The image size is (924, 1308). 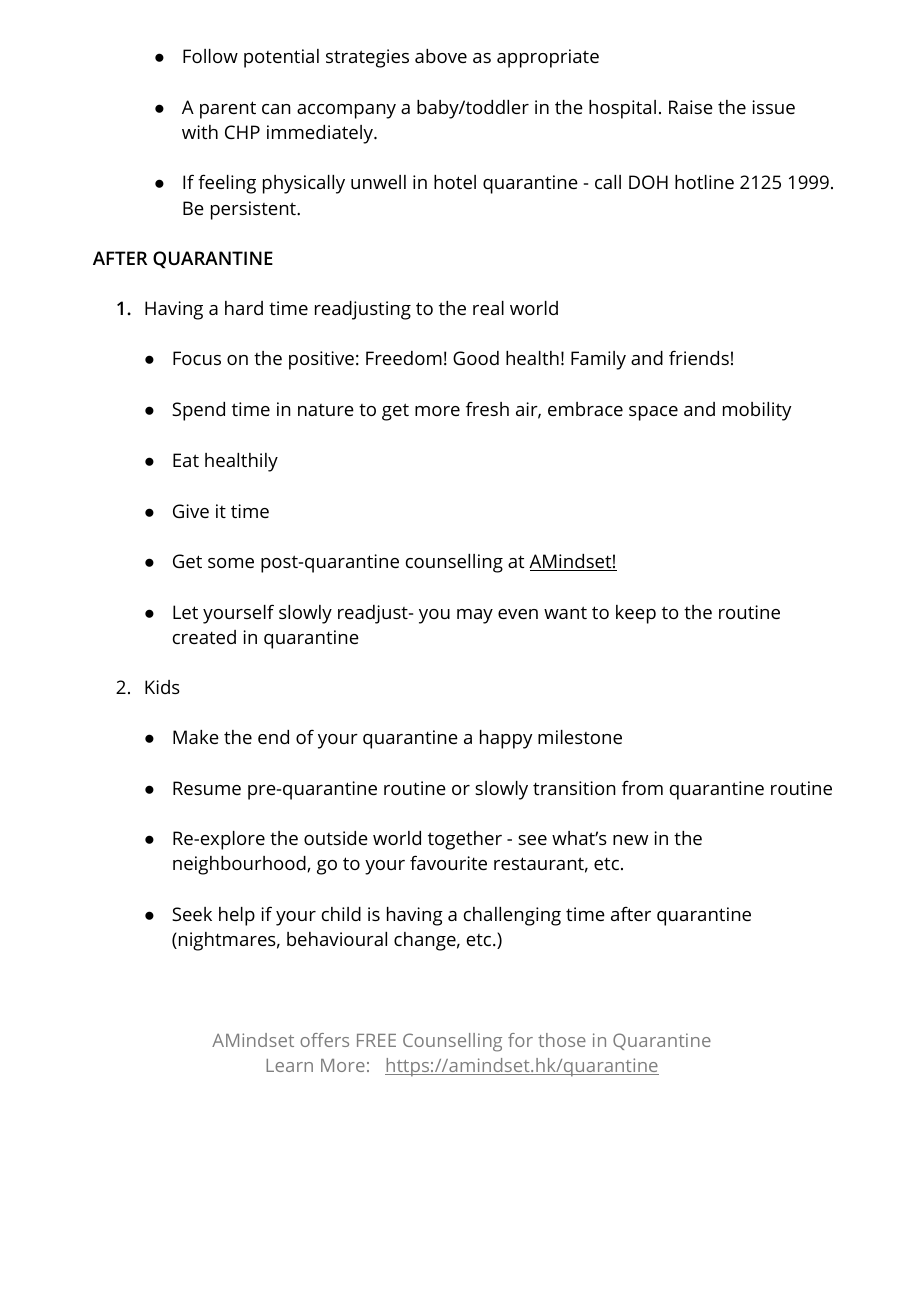 What do you see at coordinates (487, 408) in the image?
I see `fresh` at bounding box center [487, 408].
